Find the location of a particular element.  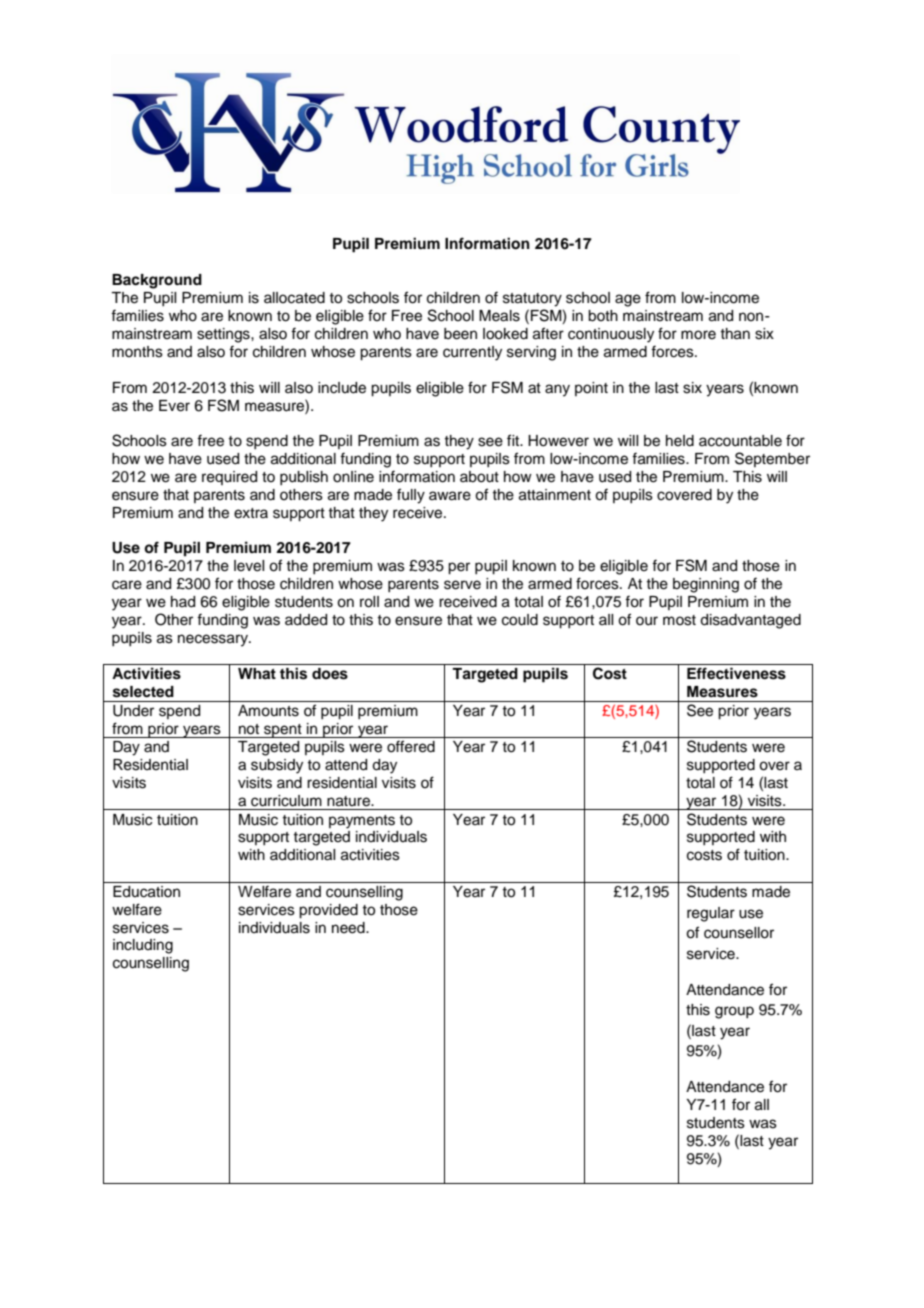

about is located at coordinates (479, 477).
